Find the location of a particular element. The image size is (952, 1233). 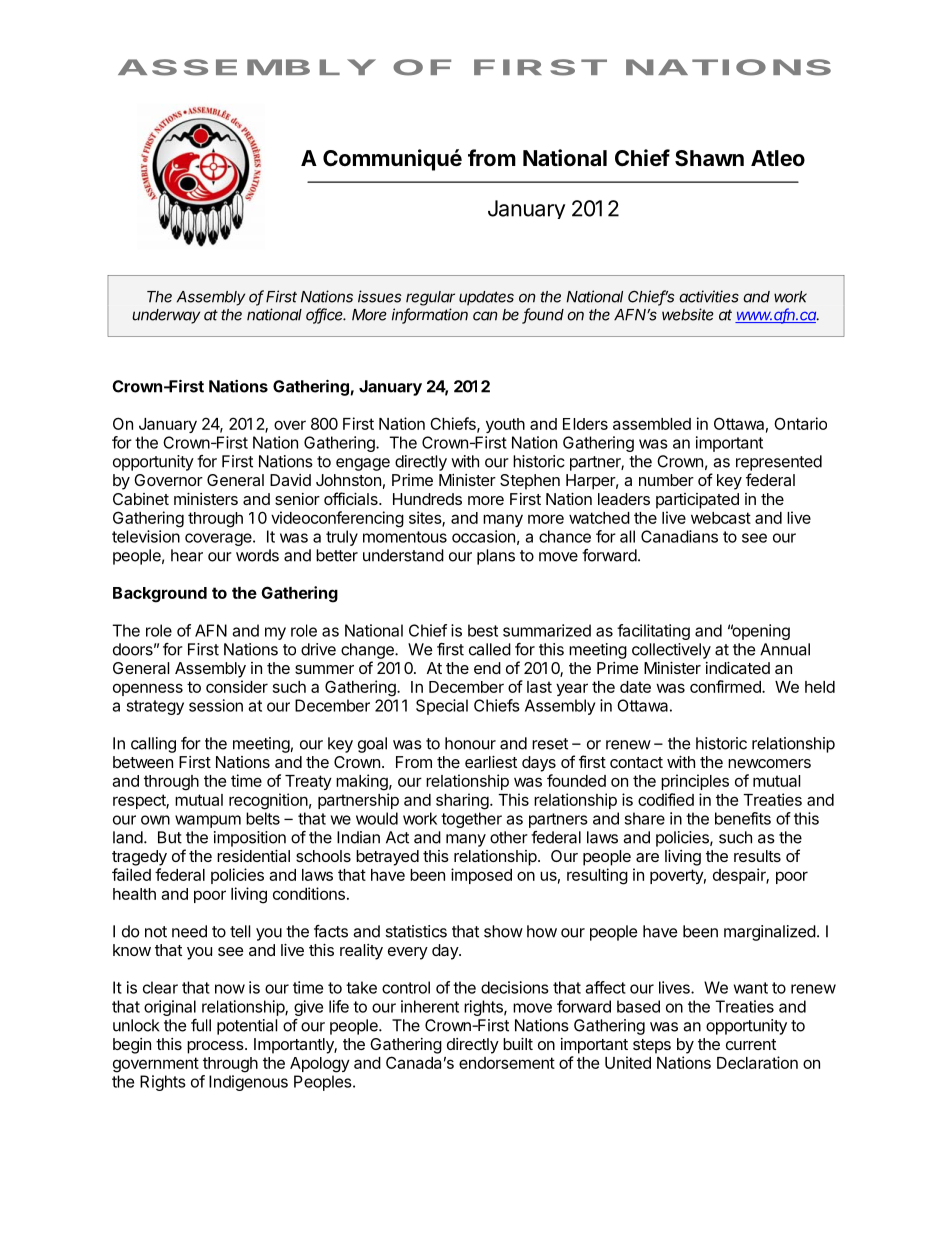

process is located at coordinates (216, 1047).
